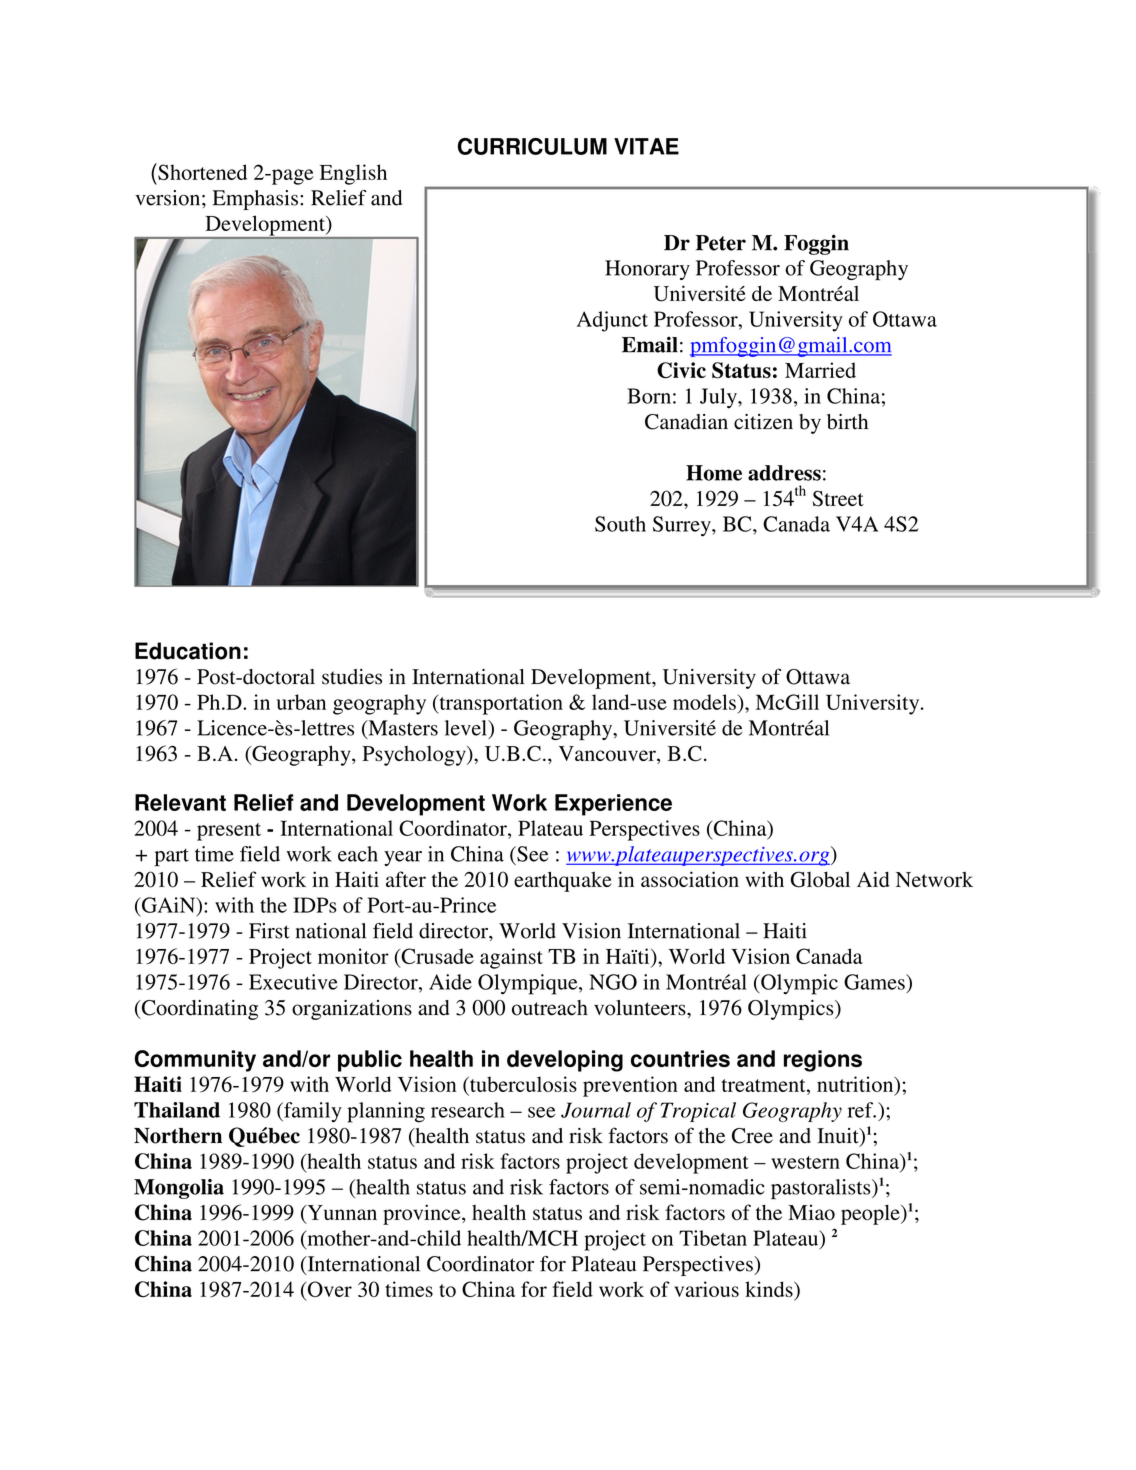  What do you see at coordinates (532, 146) in the page?
I see `CURRICULUM` at bounding box center [532, 146].
